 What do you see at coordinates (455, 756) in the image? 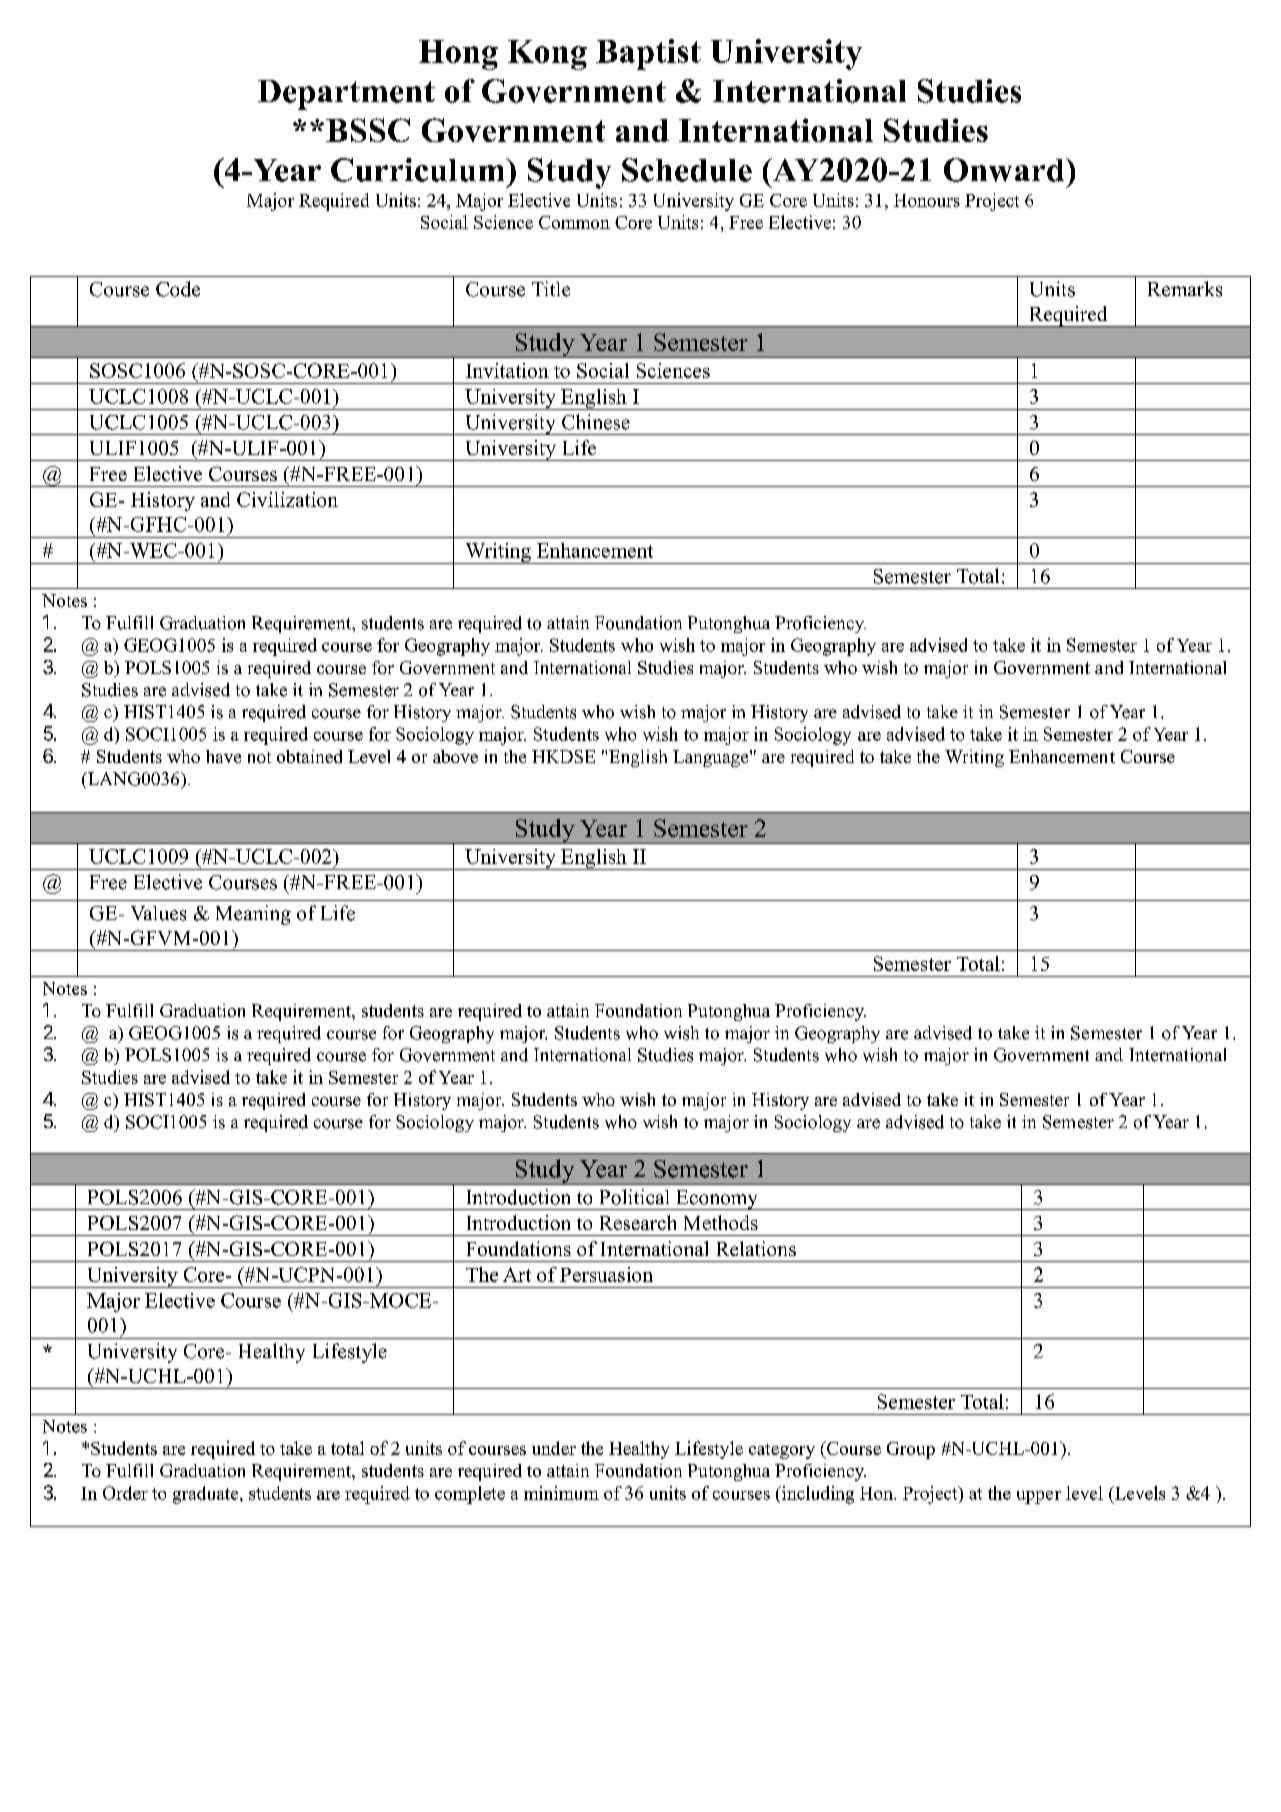
I see `above` at bounding box center [455, 756].
